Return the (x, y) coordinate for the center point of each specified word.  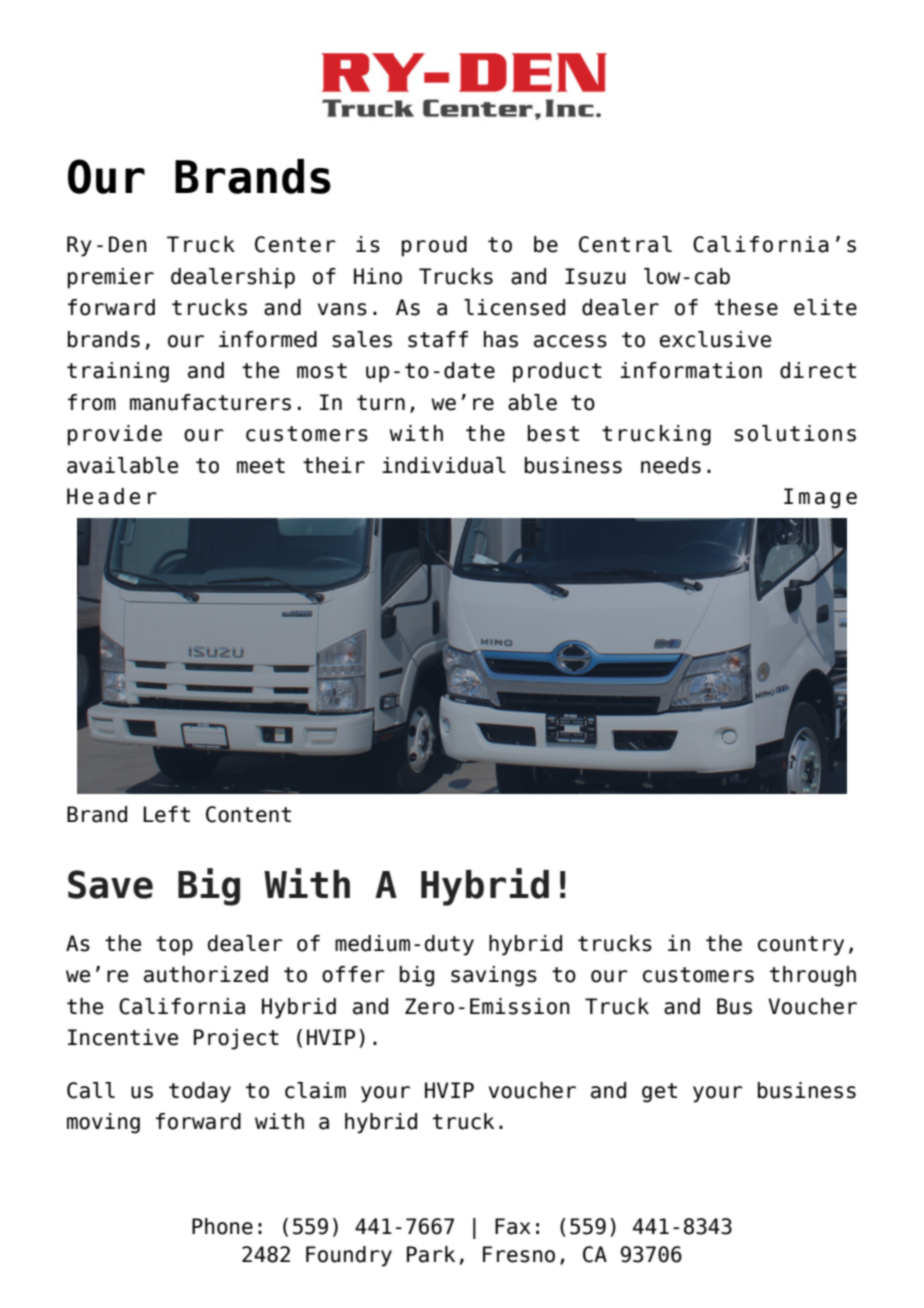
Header (112, 496)
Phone (222, 1226)
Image (820, 498)
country (801, 946)
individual (444, 465)
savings (494, 976)
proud (434, 246)
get (659, 1093)
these (746, 307)
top (174, 946)
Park (431, 1254)
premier (111, 278)
